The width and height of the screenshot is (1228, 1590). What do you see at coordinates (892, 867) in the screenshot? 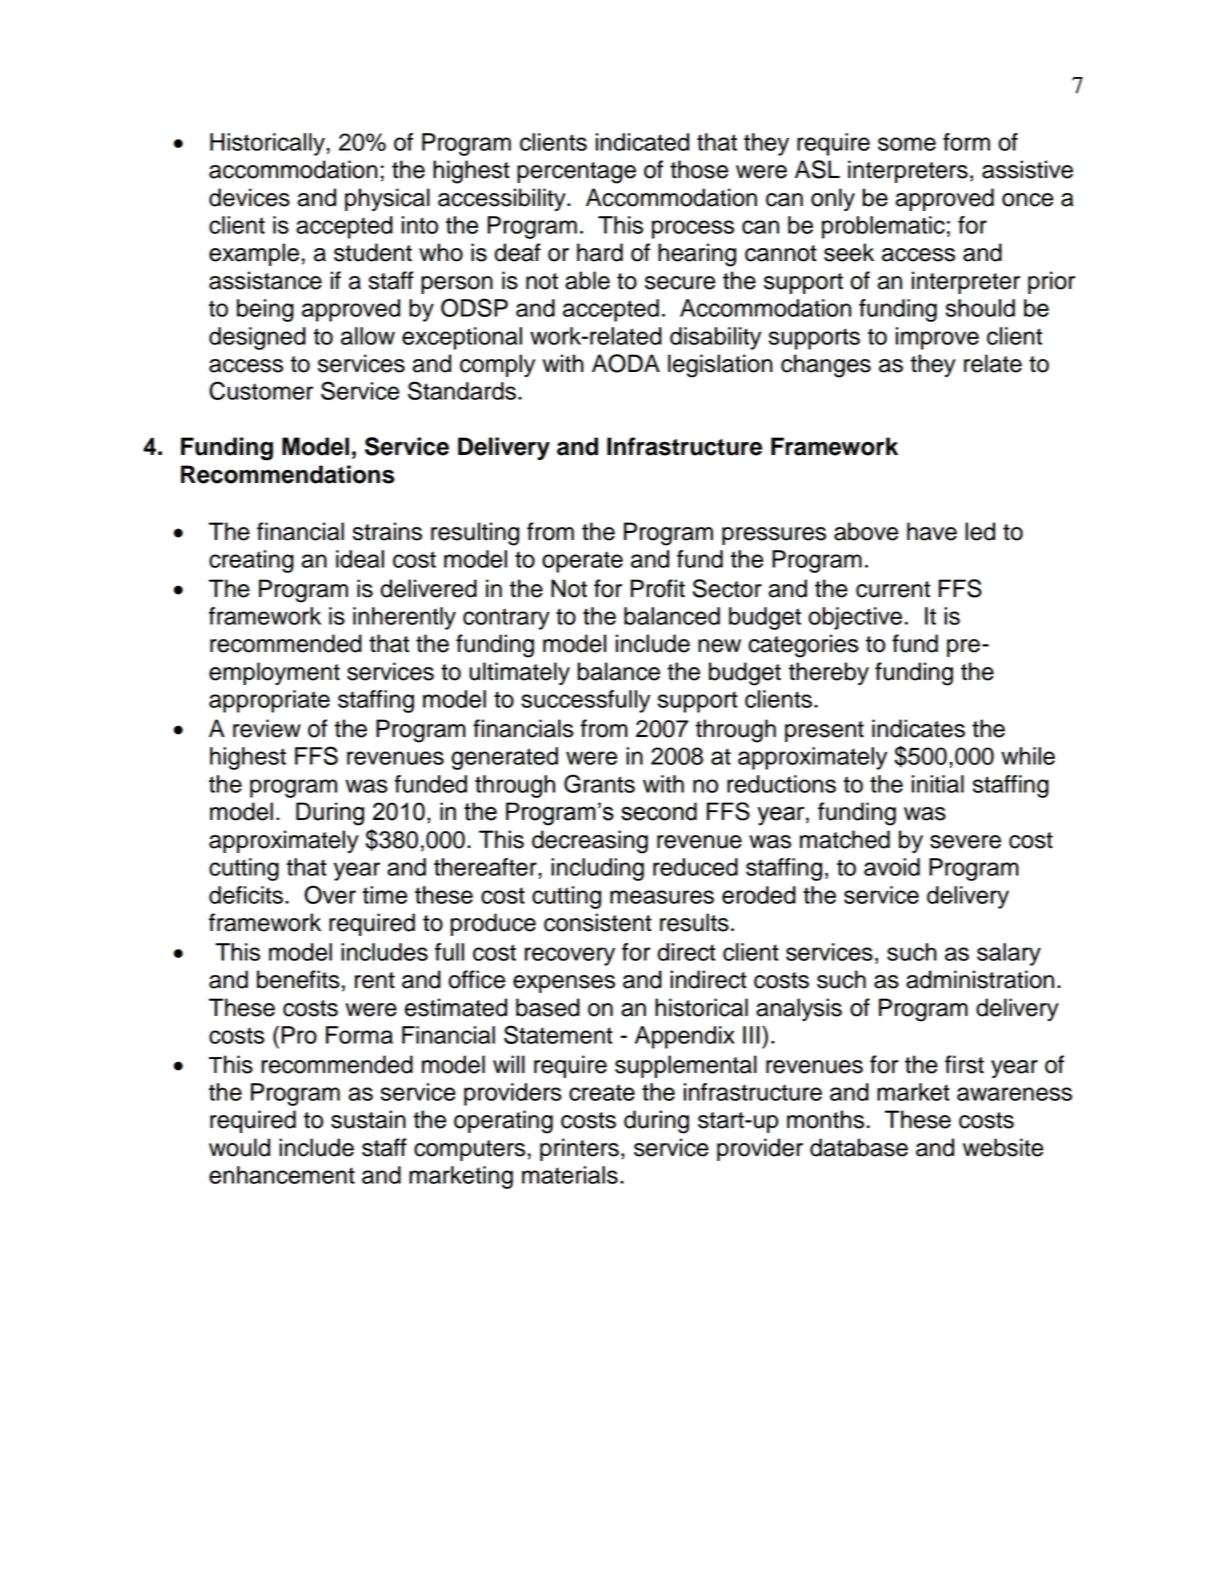
I see `avoid` at bounding box center [892, 867].
